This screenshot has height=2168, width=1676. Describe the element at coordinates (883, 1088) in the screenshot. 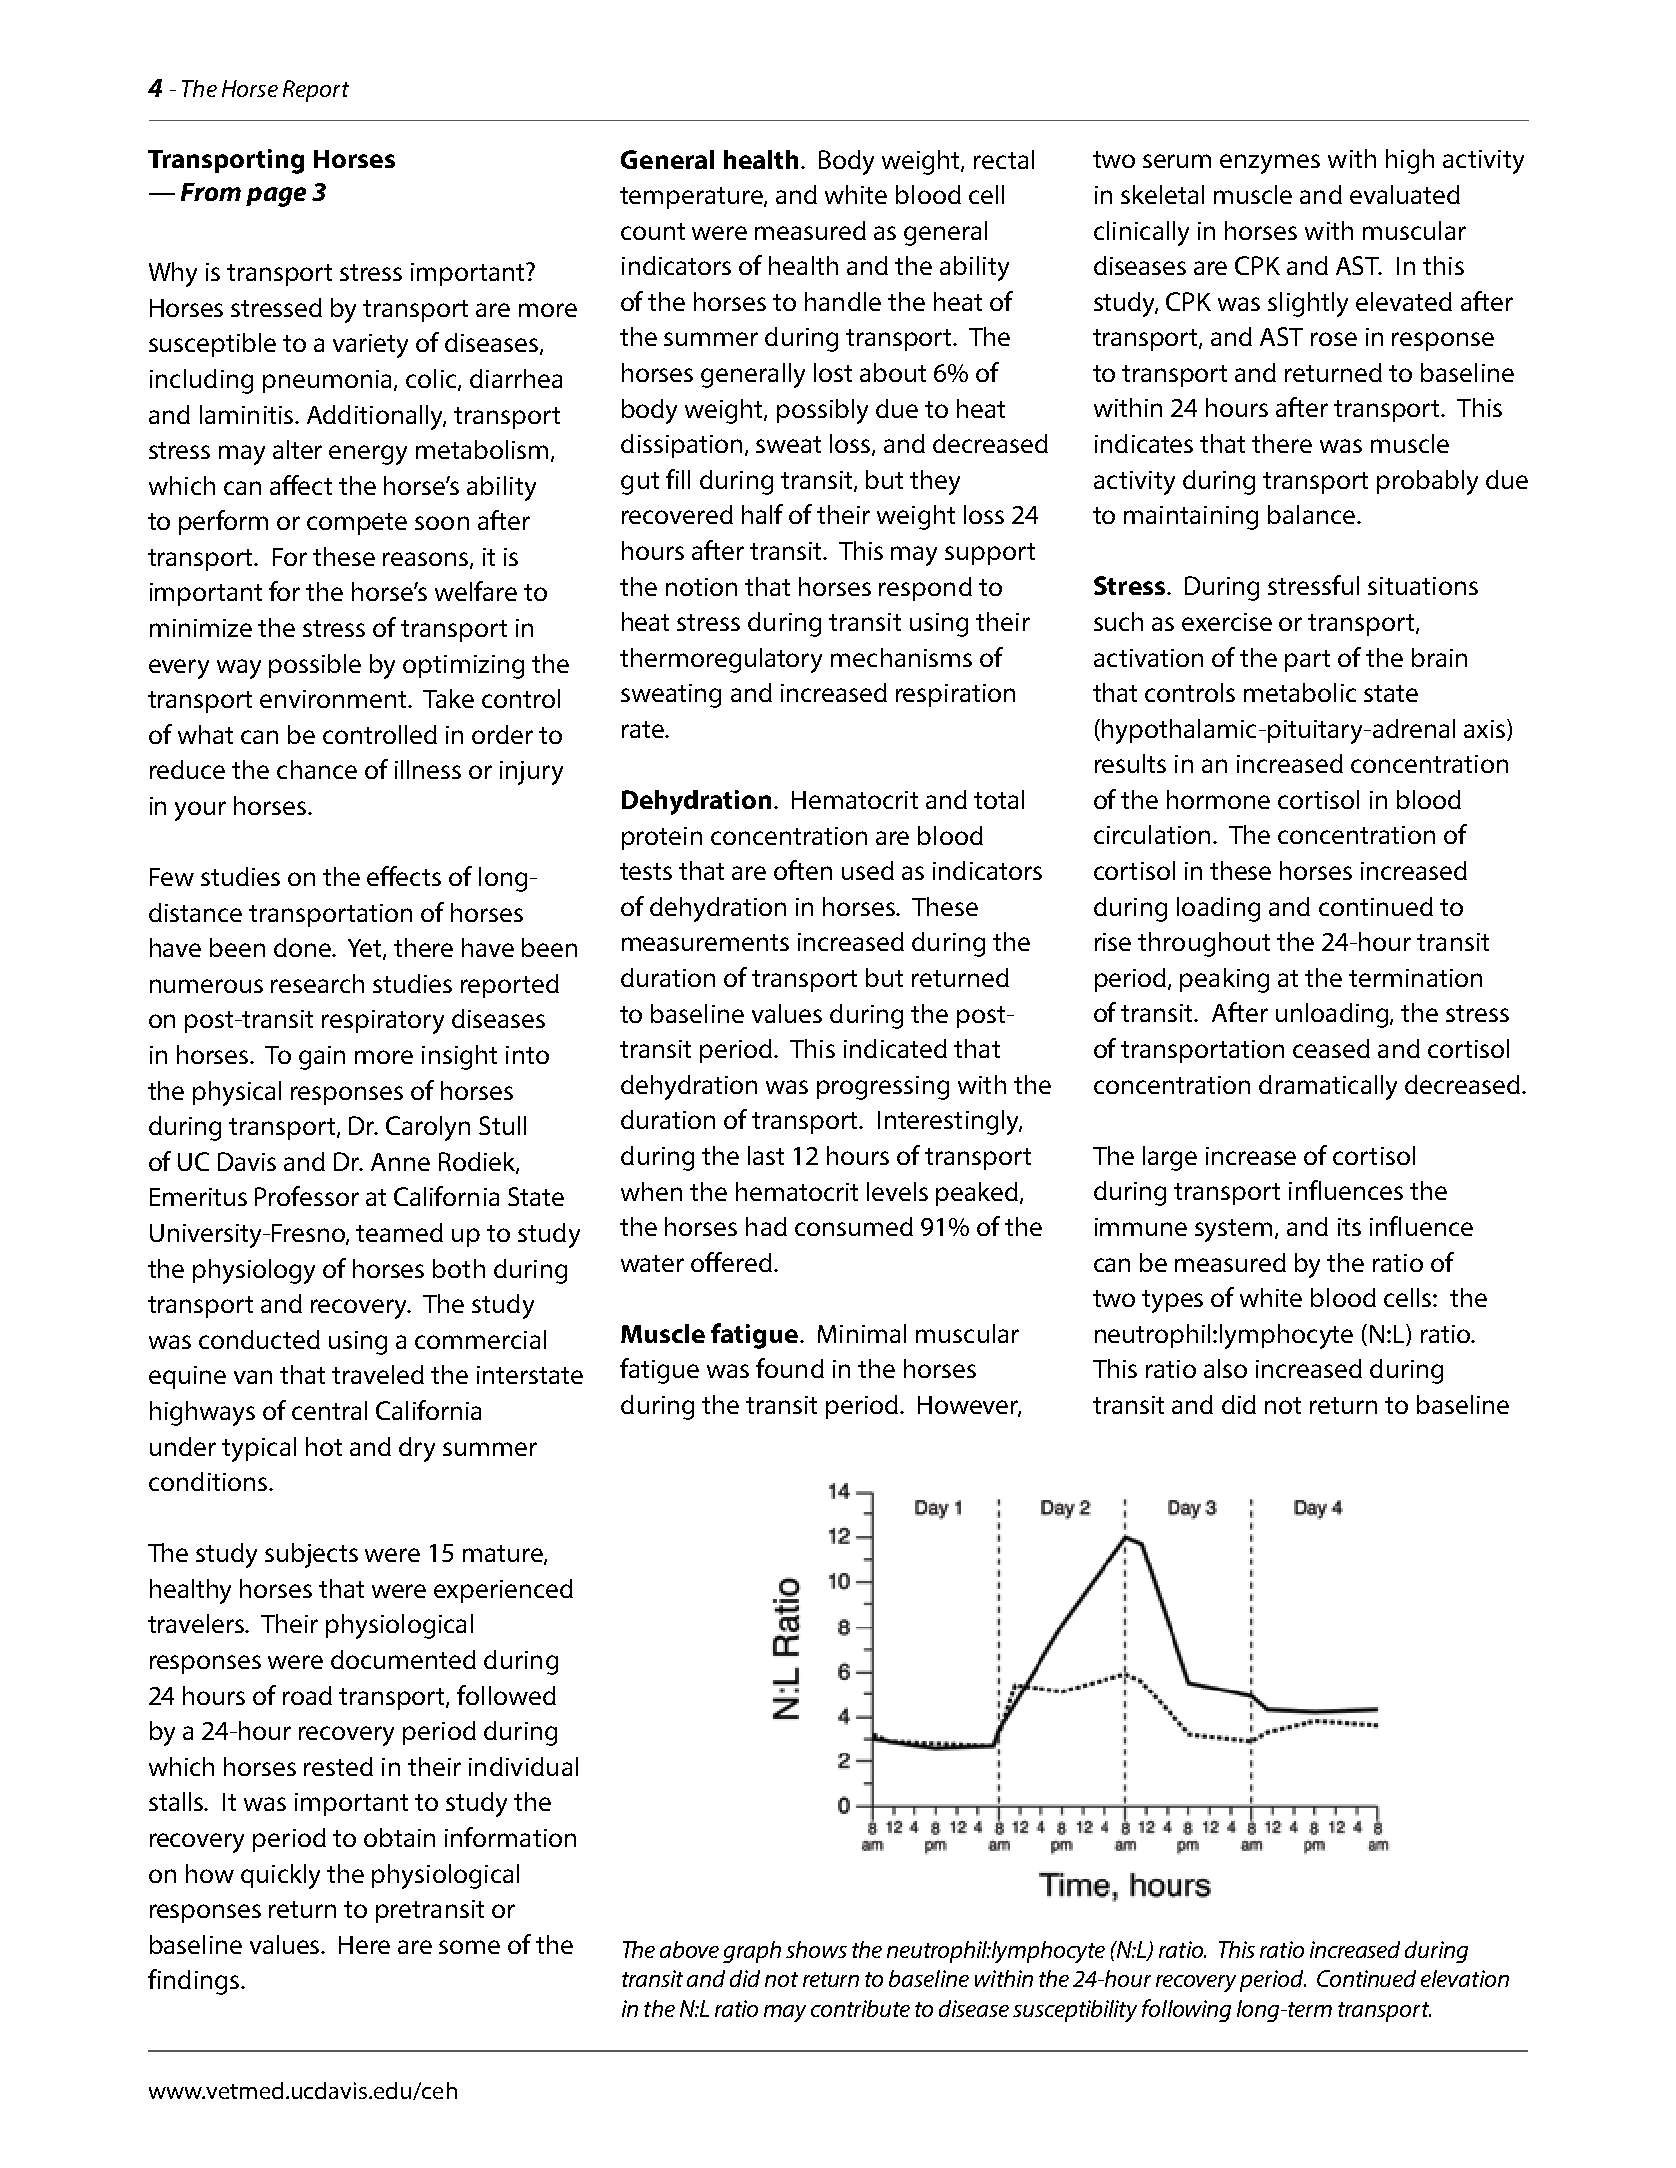

I see `progressing` at that location.
